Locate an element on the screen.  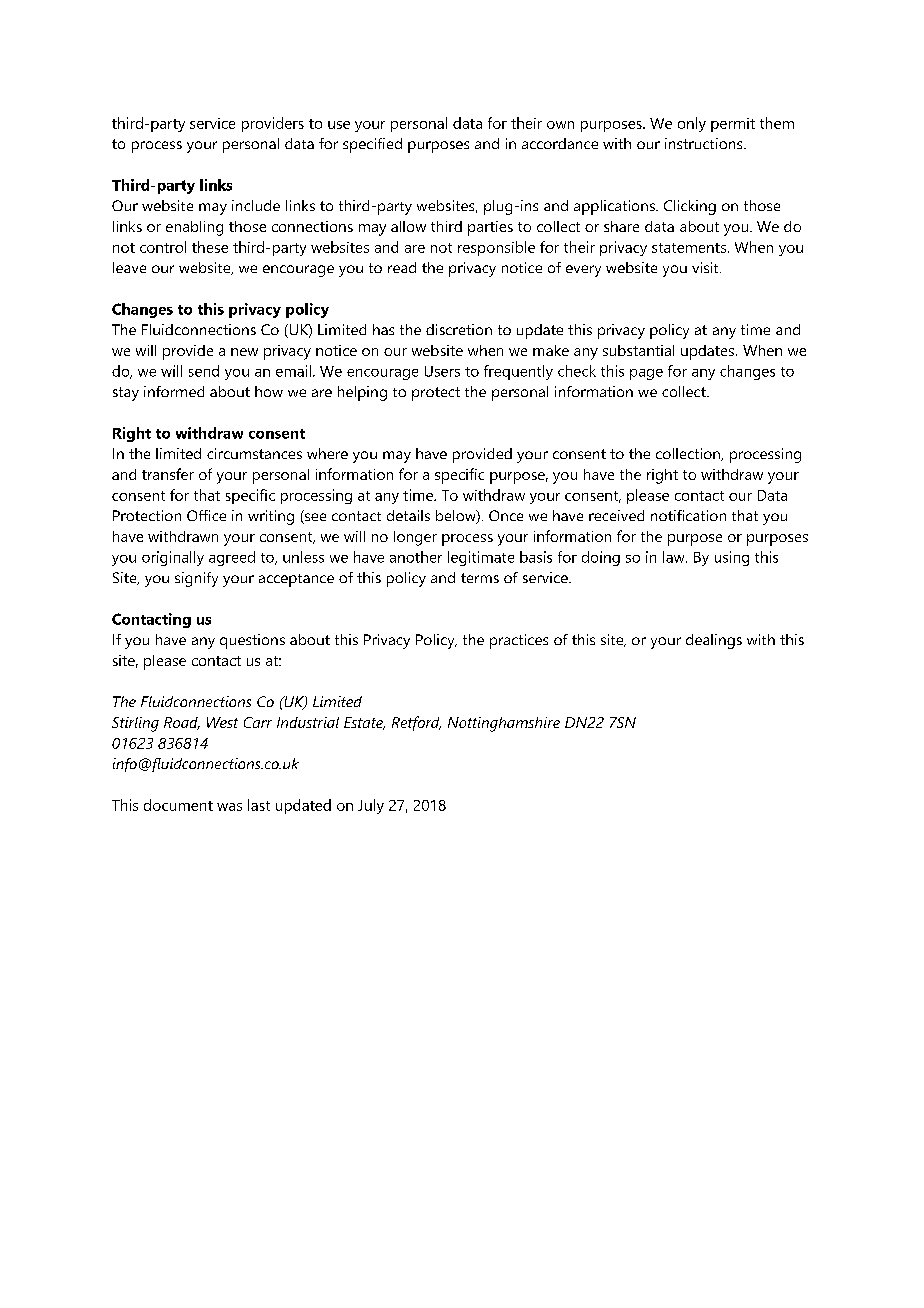
transfer is located at coordinates (168, 474).
